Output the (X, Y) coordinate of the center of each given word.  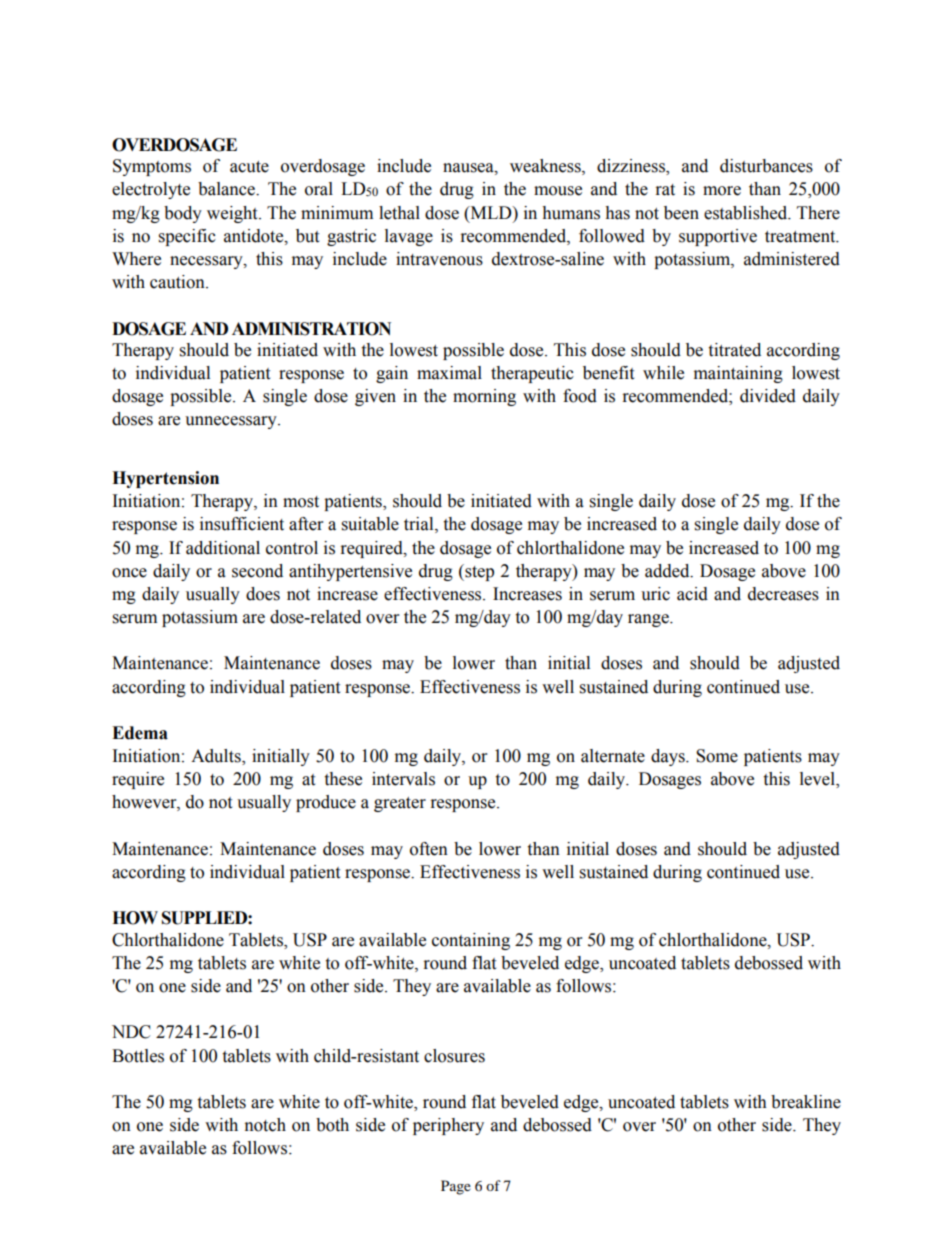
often (429, 849)
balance (227, 189)
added (668, 571)
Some (717, 756)
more (722, 191)
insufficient (242, 524)
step (478, 572)
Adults (217, 757)
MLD (491, 212)
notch (265, 1125)
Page (456, 1187)
